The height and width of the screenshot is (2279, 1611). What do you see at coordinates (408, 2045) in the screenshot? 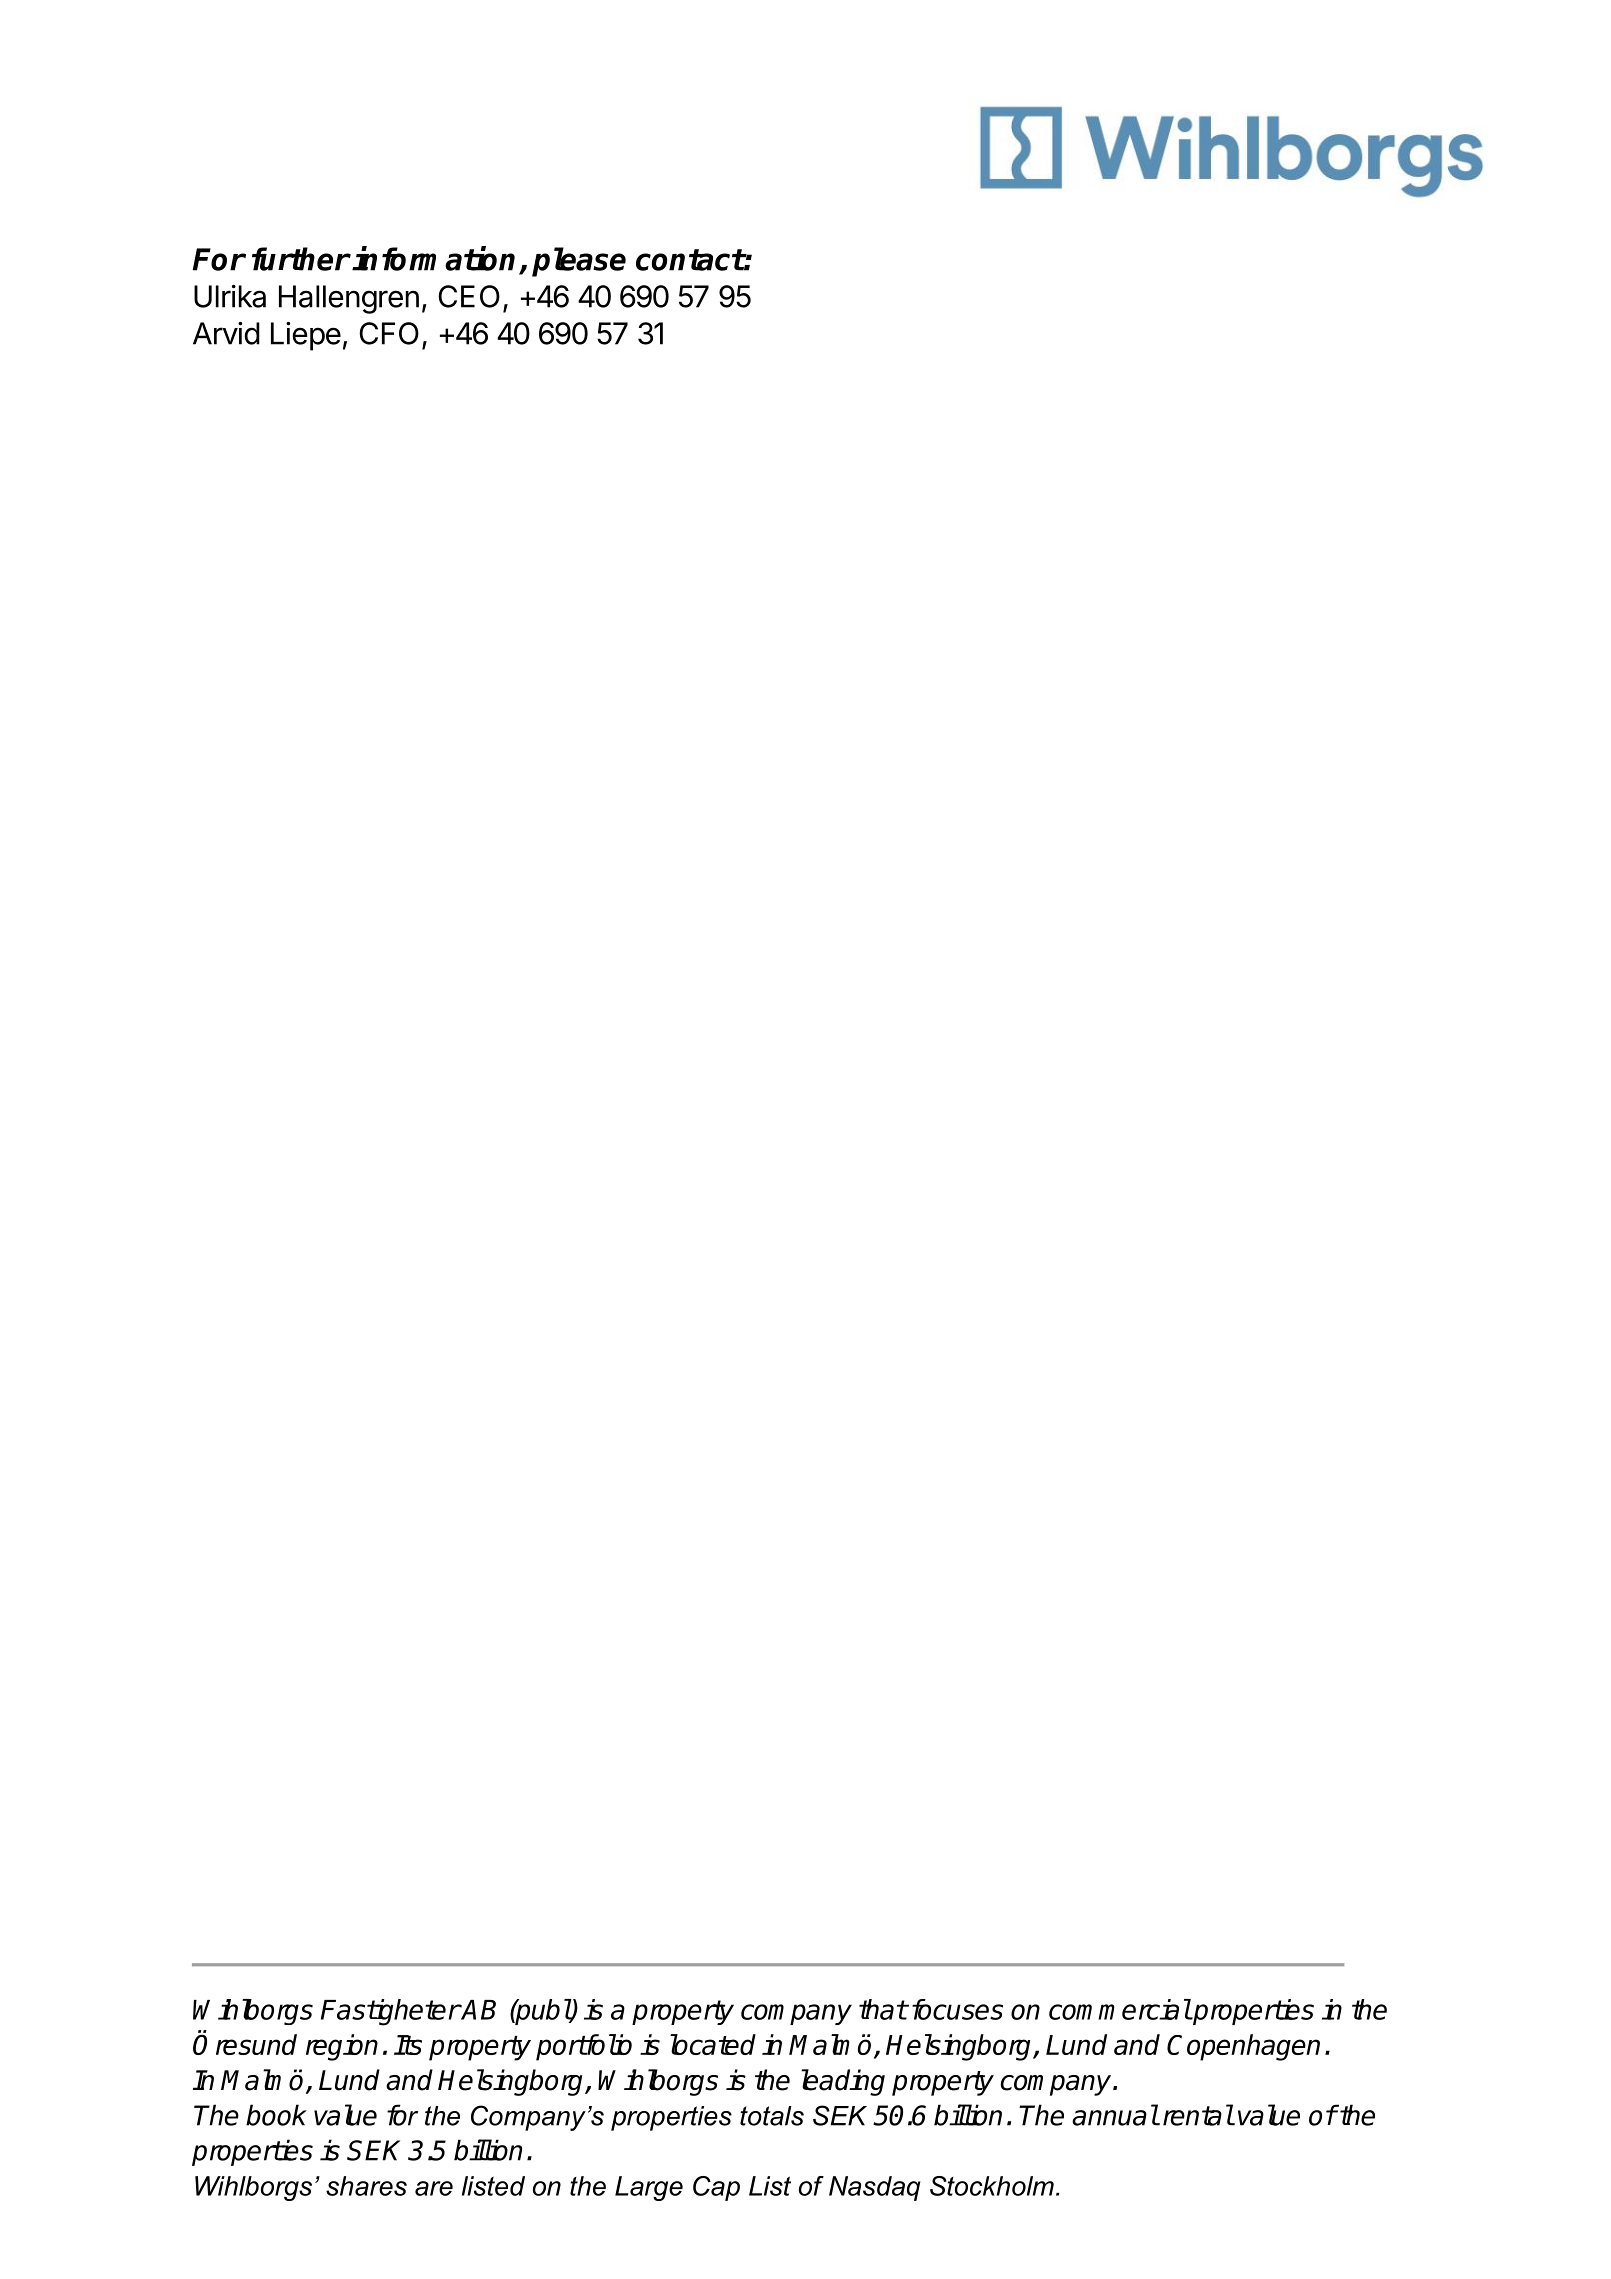
I see `Its` at bounding box center [408, 2045].
